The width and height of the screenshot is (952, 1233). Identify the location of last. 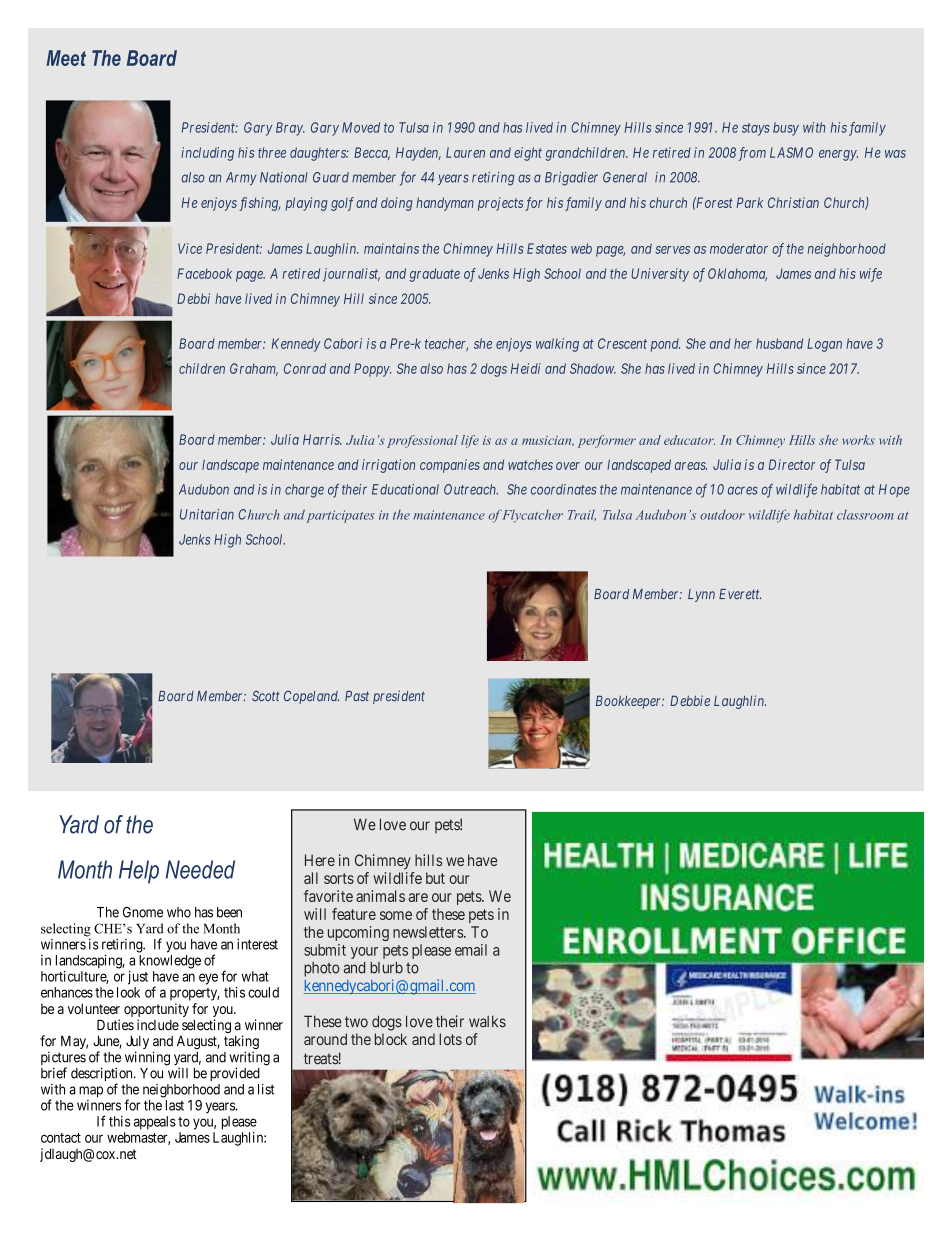
(175, 1105).
